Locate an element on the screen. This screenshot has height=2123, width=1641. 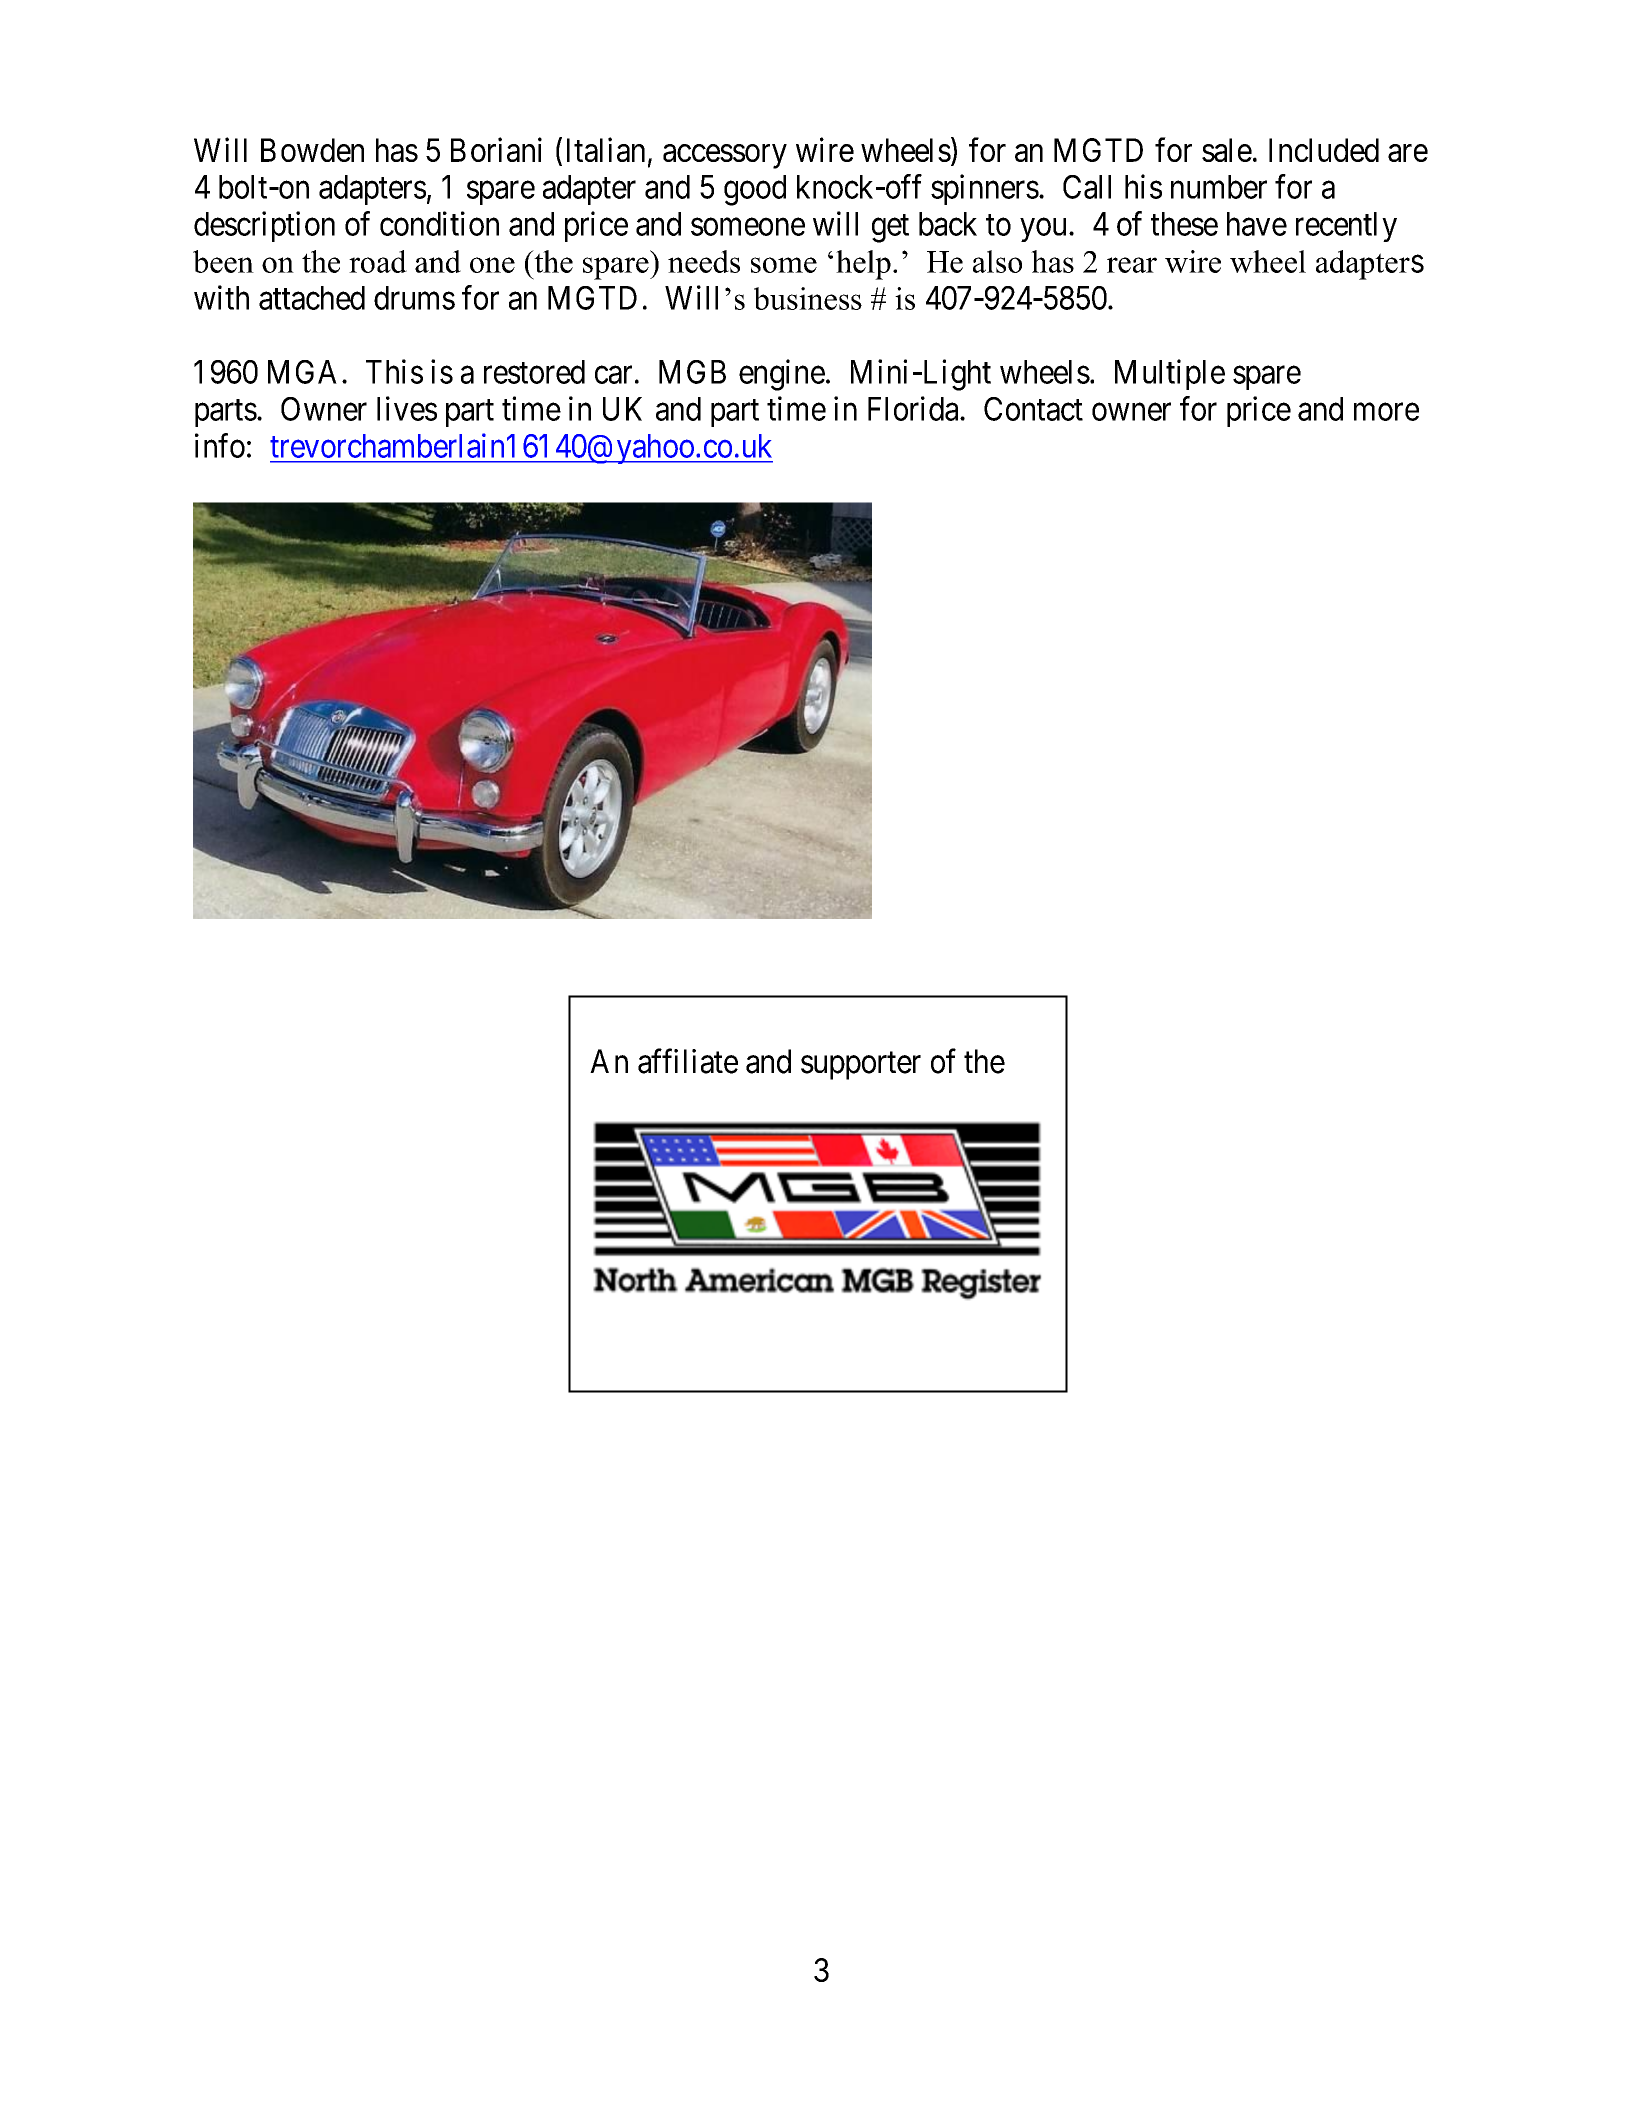
MGA is located at coordinates (305, 372).
